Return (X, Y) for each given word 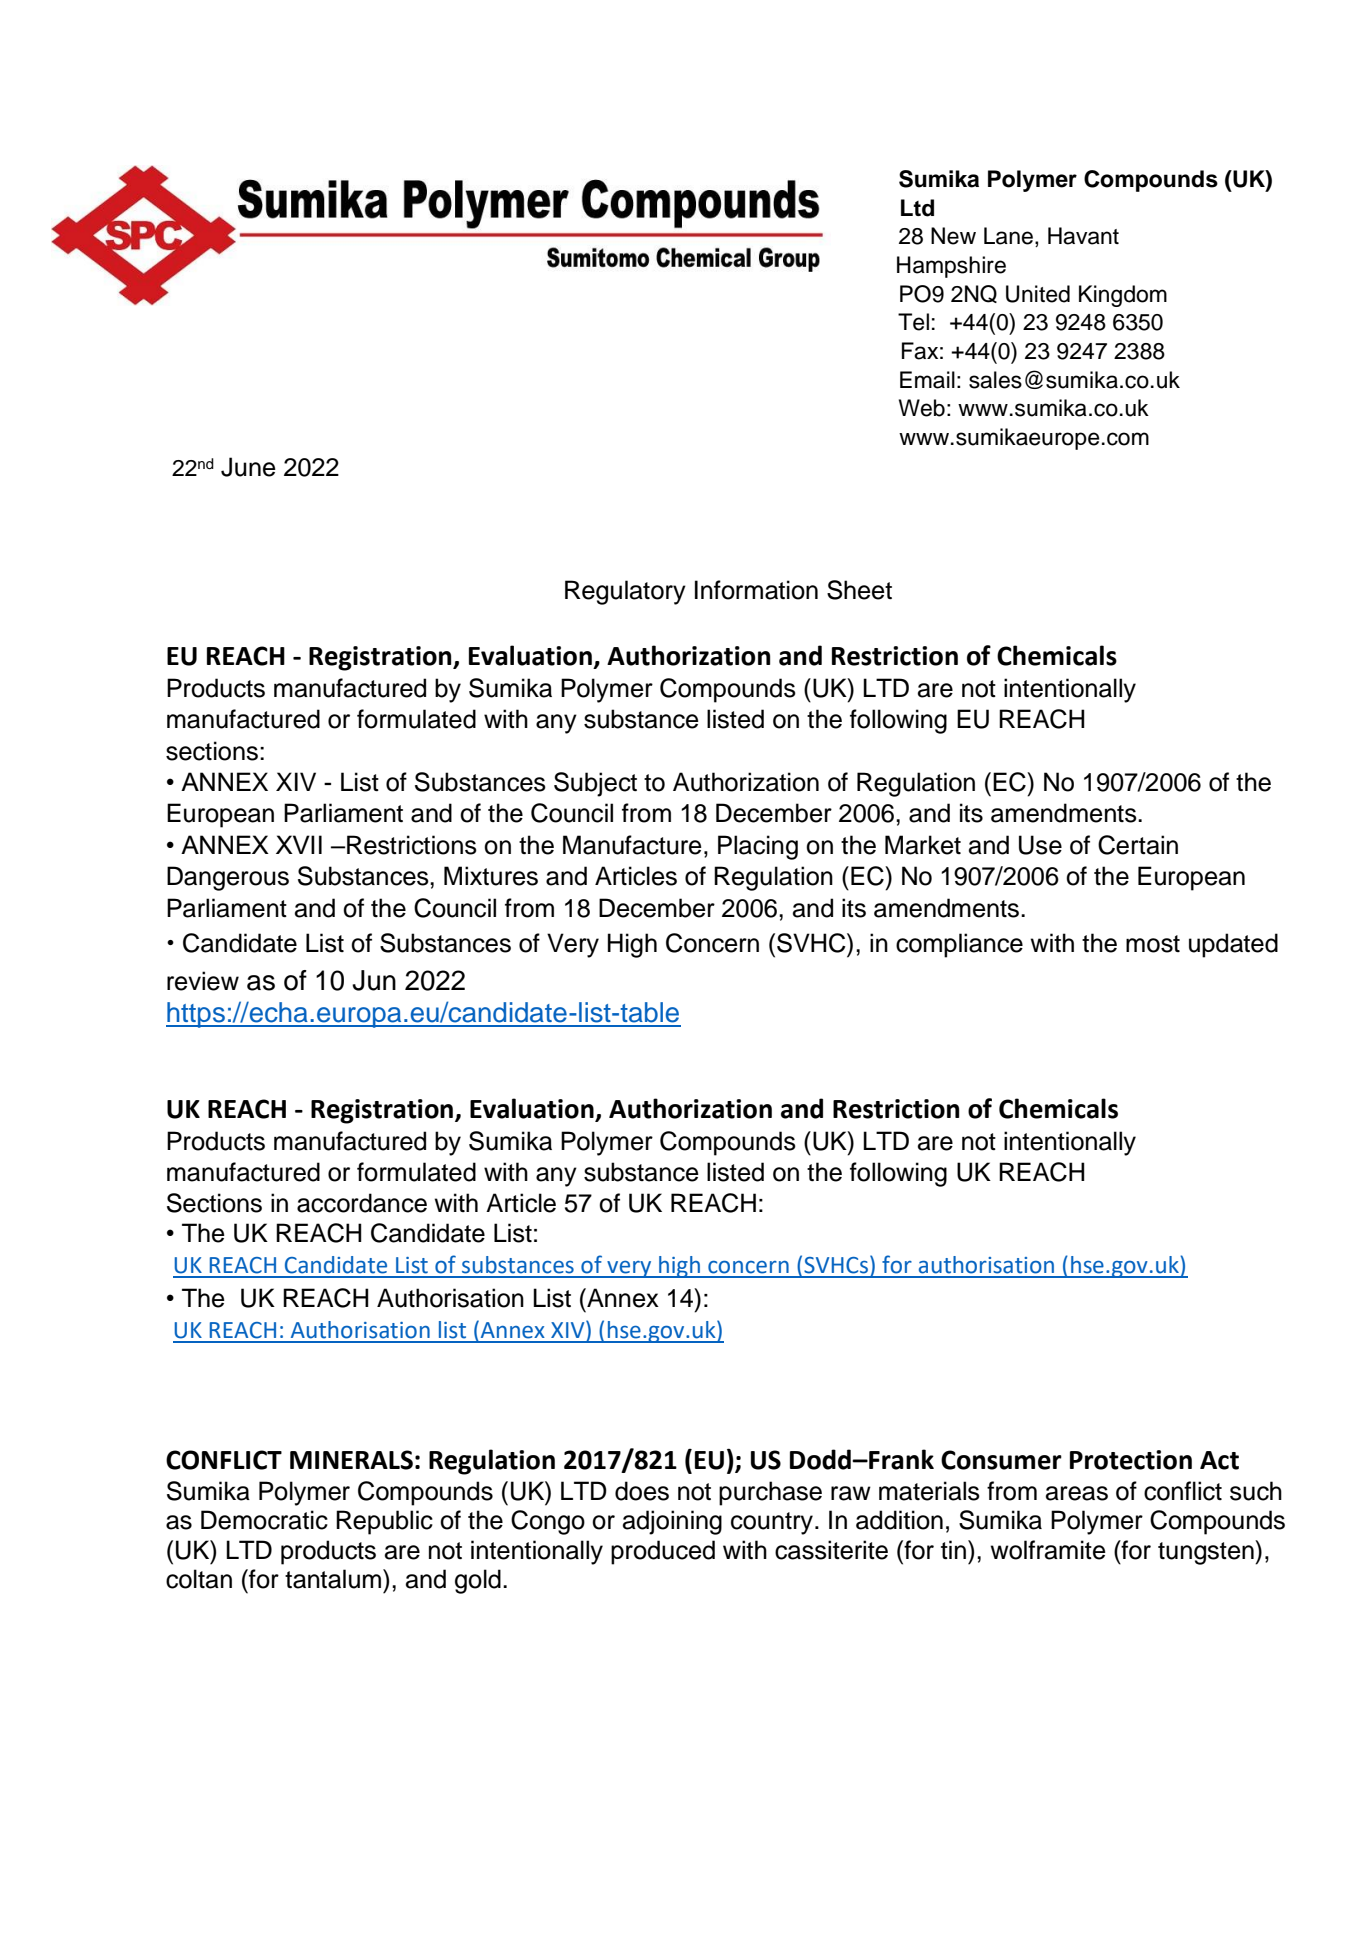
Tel (913, 322)
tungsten (1207, 1552)
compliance (959, 945)
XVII (299, 844)
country (773, 1523)
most (1153, 944)
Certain (1138, 845)
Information (756, 590)
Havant (1083, 236)
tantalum (334, 1579)
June (248, 467)
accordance (362, 1203)
